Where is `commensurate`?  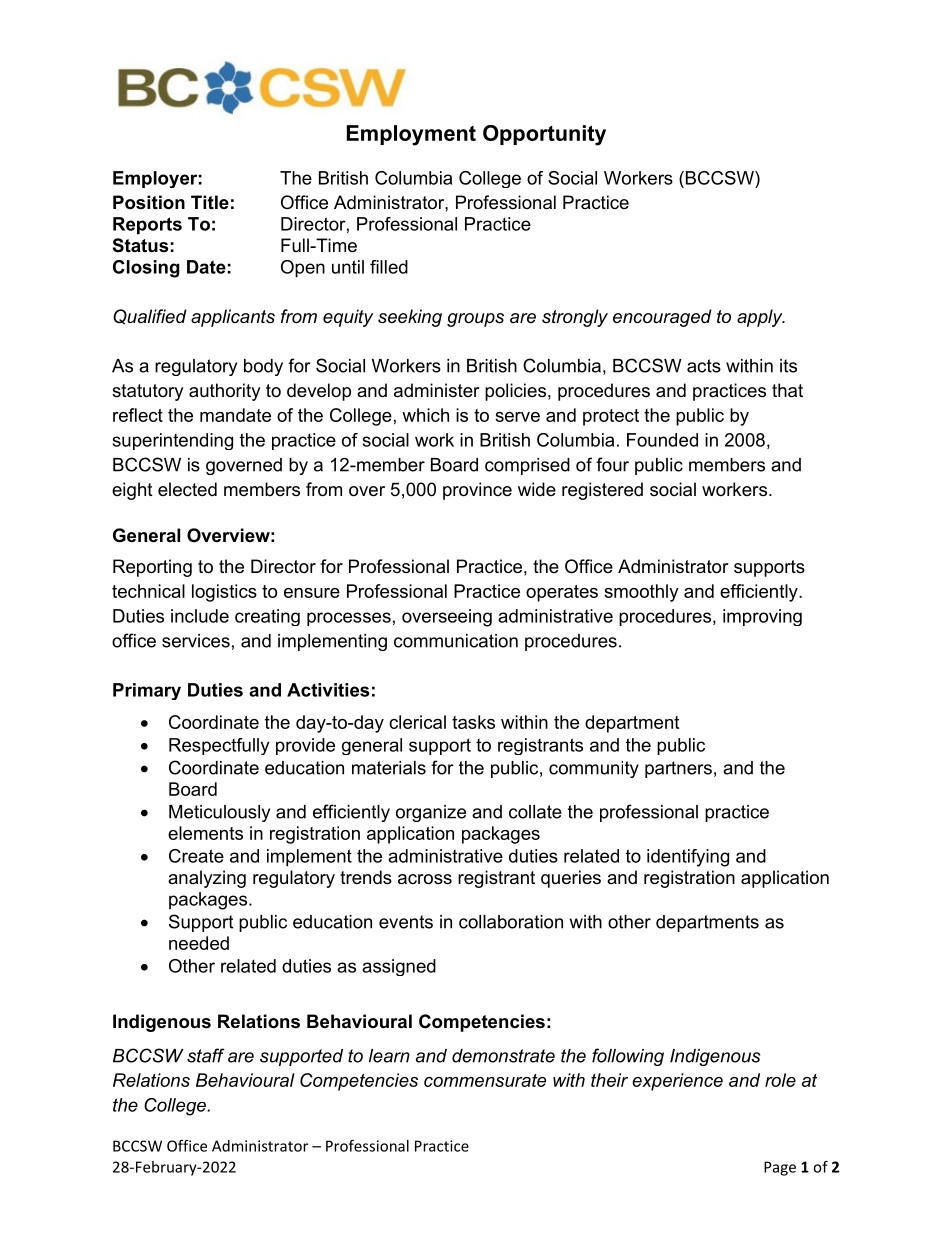
commensurate is located at coordinates (485, 1080).
